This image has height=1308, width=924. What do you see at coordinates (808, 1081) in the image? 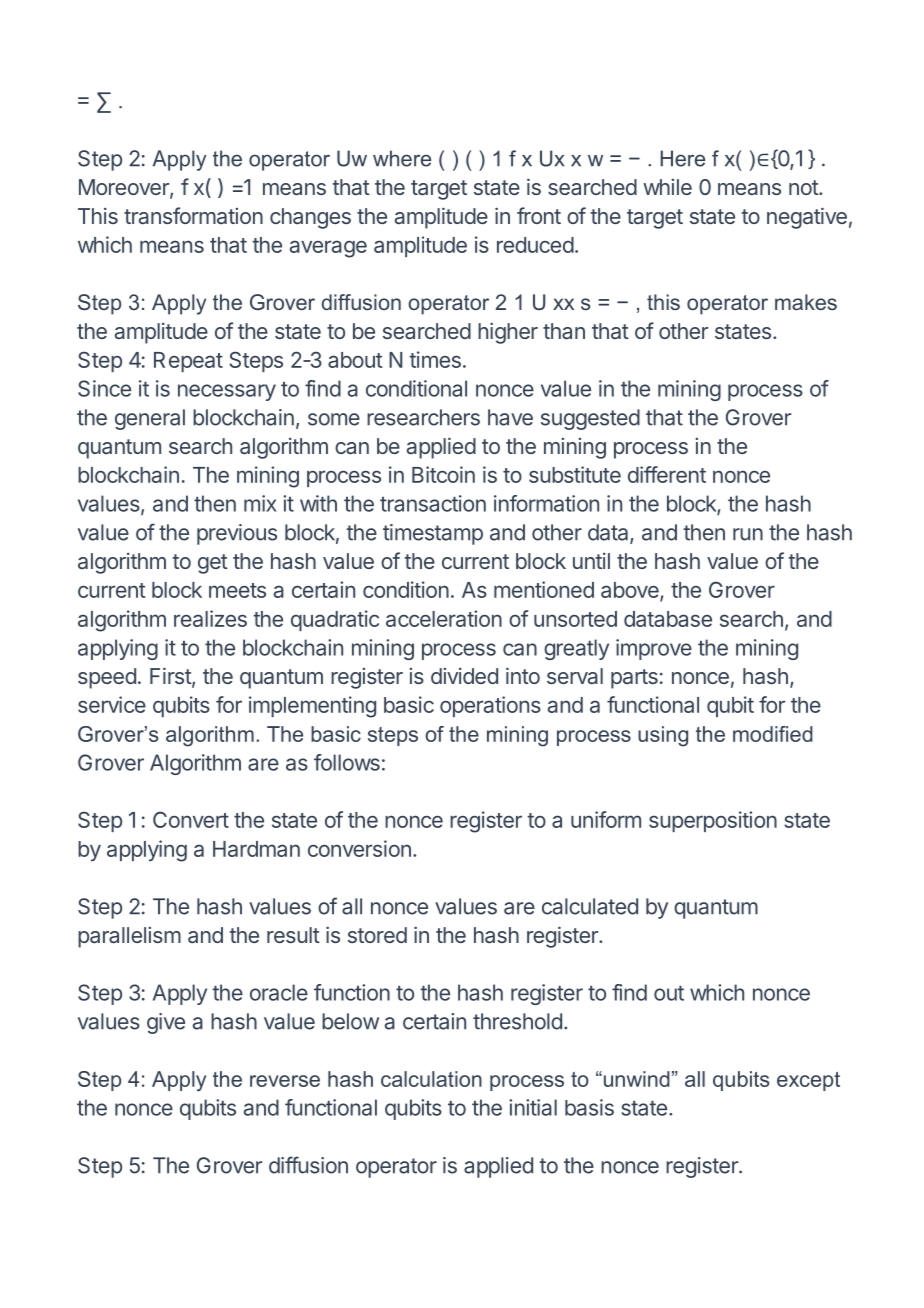
I see `except` at bounding box center [808, 1081].
